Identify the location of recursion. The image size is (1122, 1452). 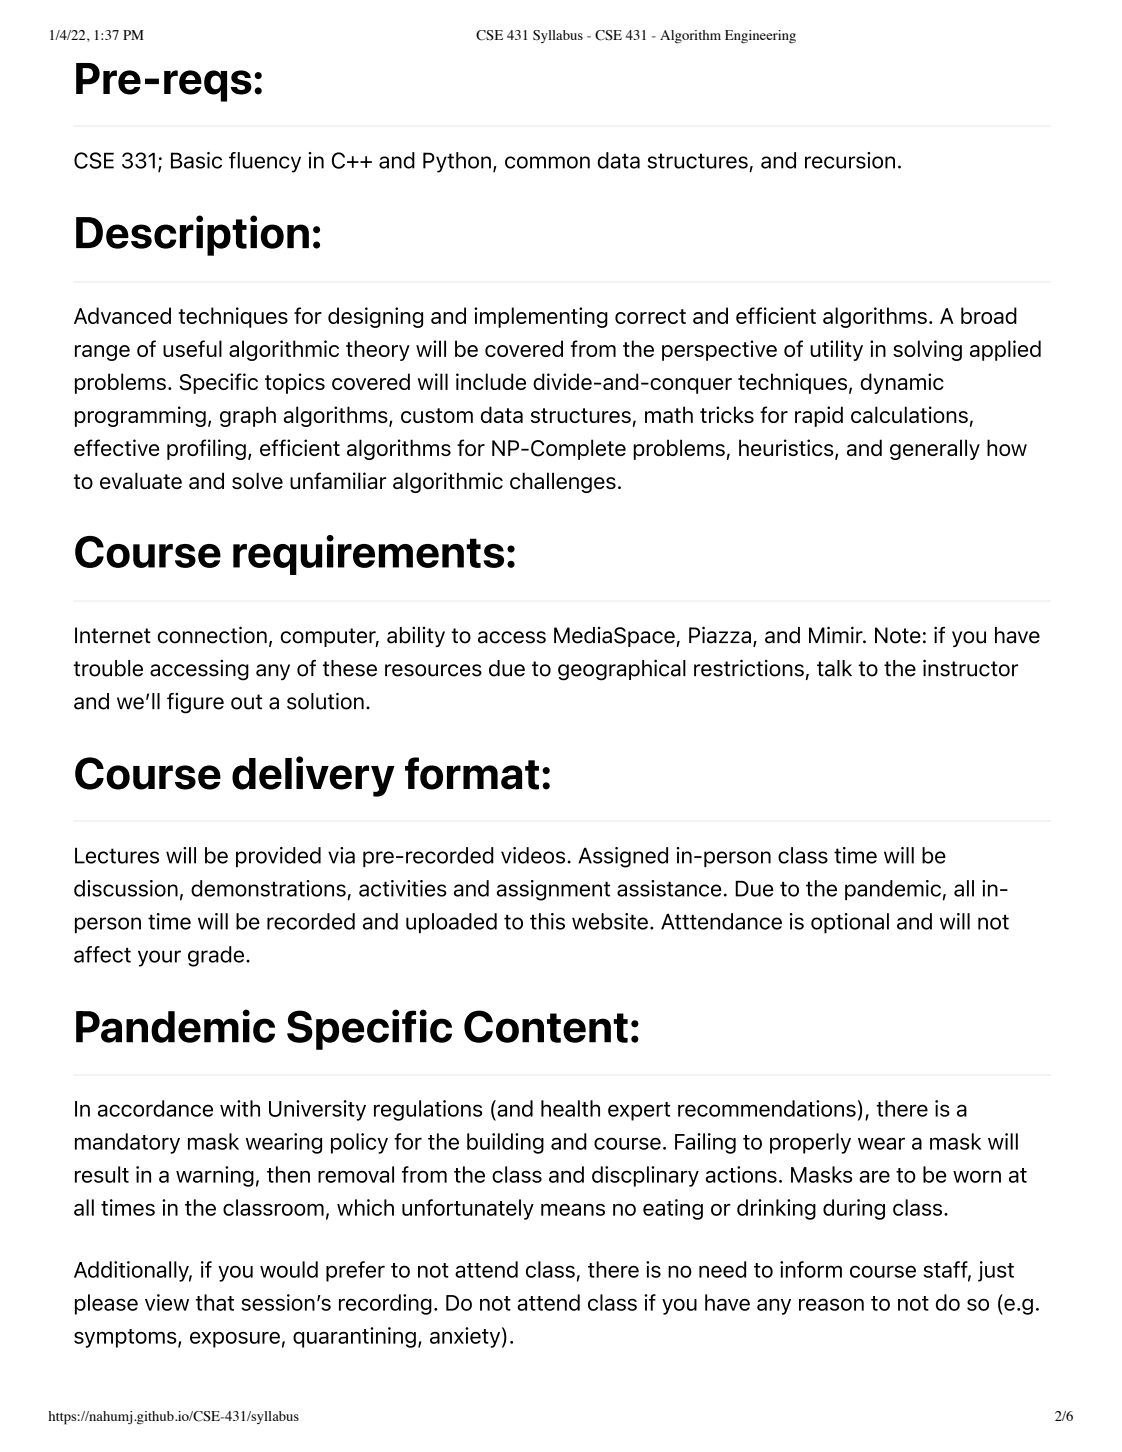
(850, 160).
